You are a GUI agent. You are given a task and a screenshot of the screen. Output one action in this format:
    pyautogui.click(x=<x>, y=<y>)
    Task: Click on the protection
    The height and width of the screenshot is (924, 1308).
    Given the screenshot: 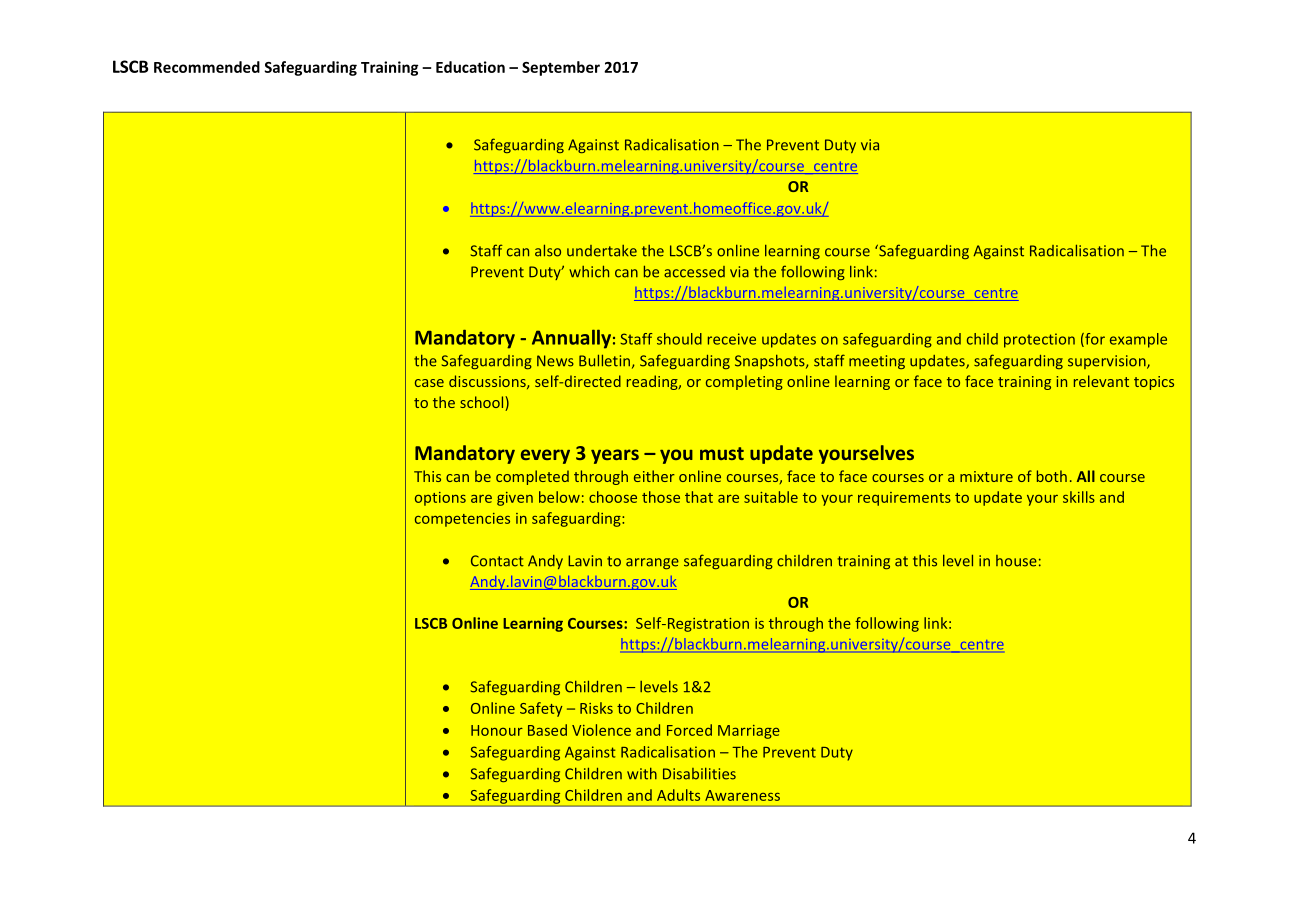 What is the action you would take?
    pyautogui.click(x=1039, y=340)
